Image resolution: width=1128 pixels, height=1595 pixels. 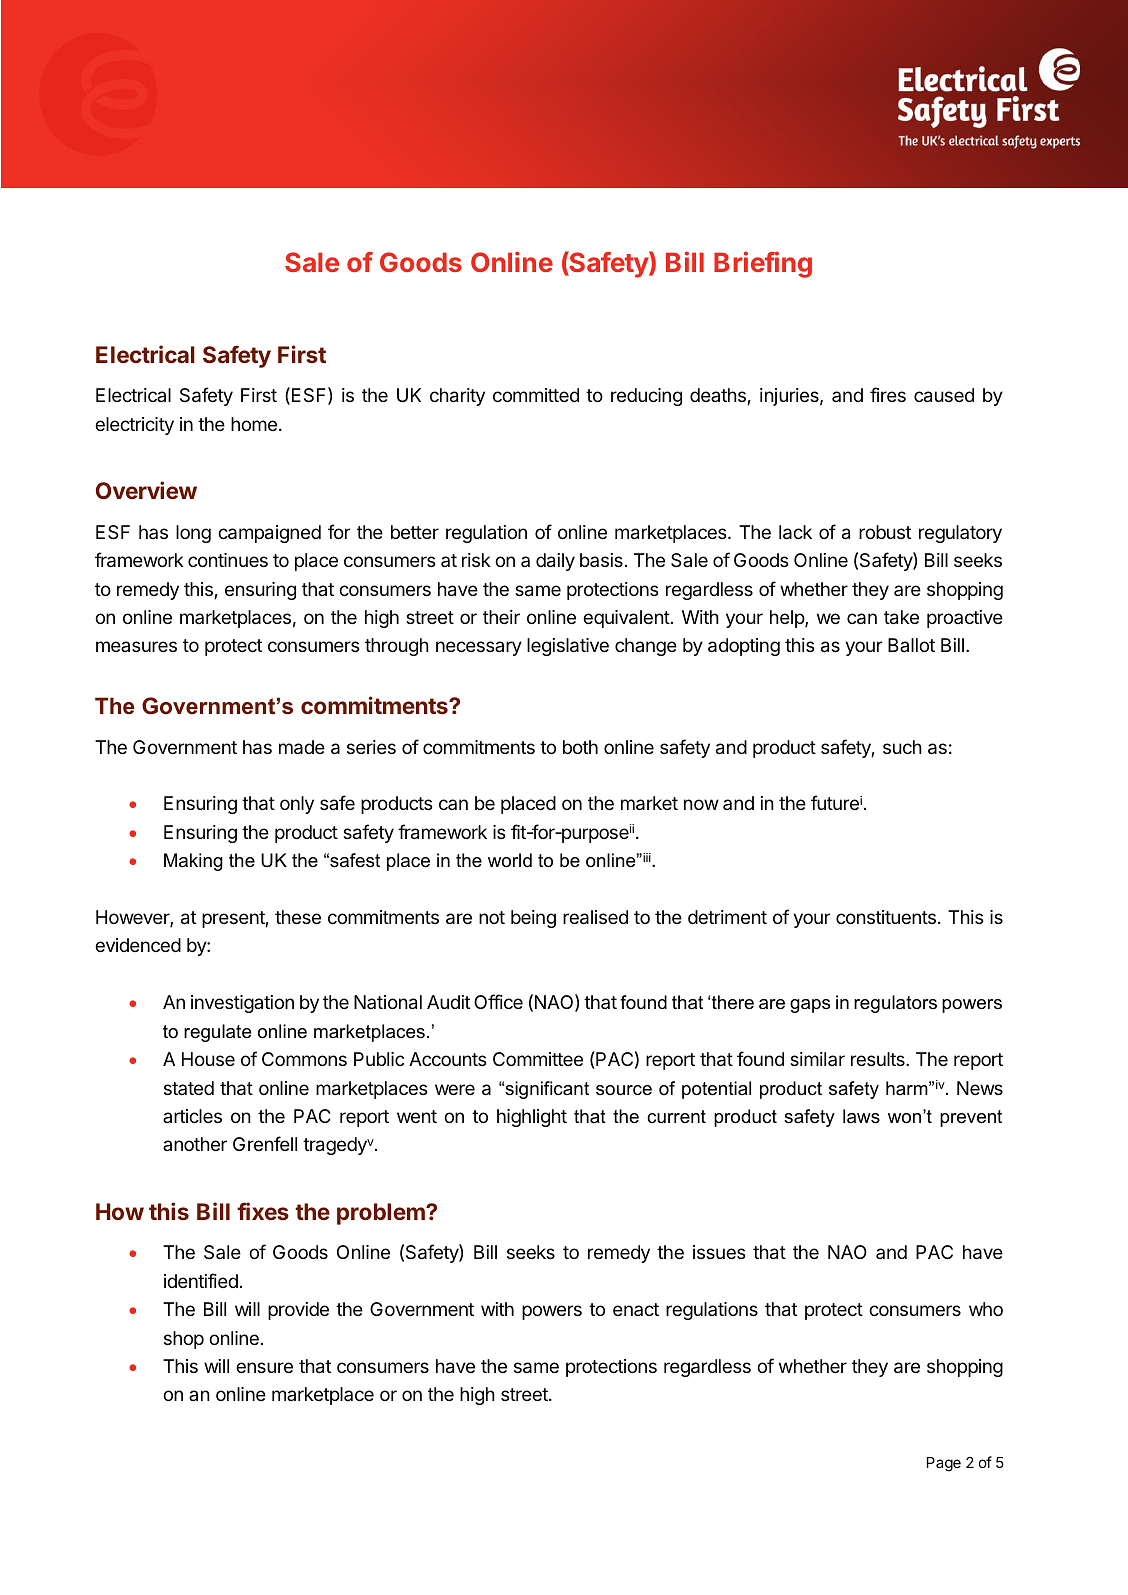 I want to click on ensure, so click(x=264, y=1367).
